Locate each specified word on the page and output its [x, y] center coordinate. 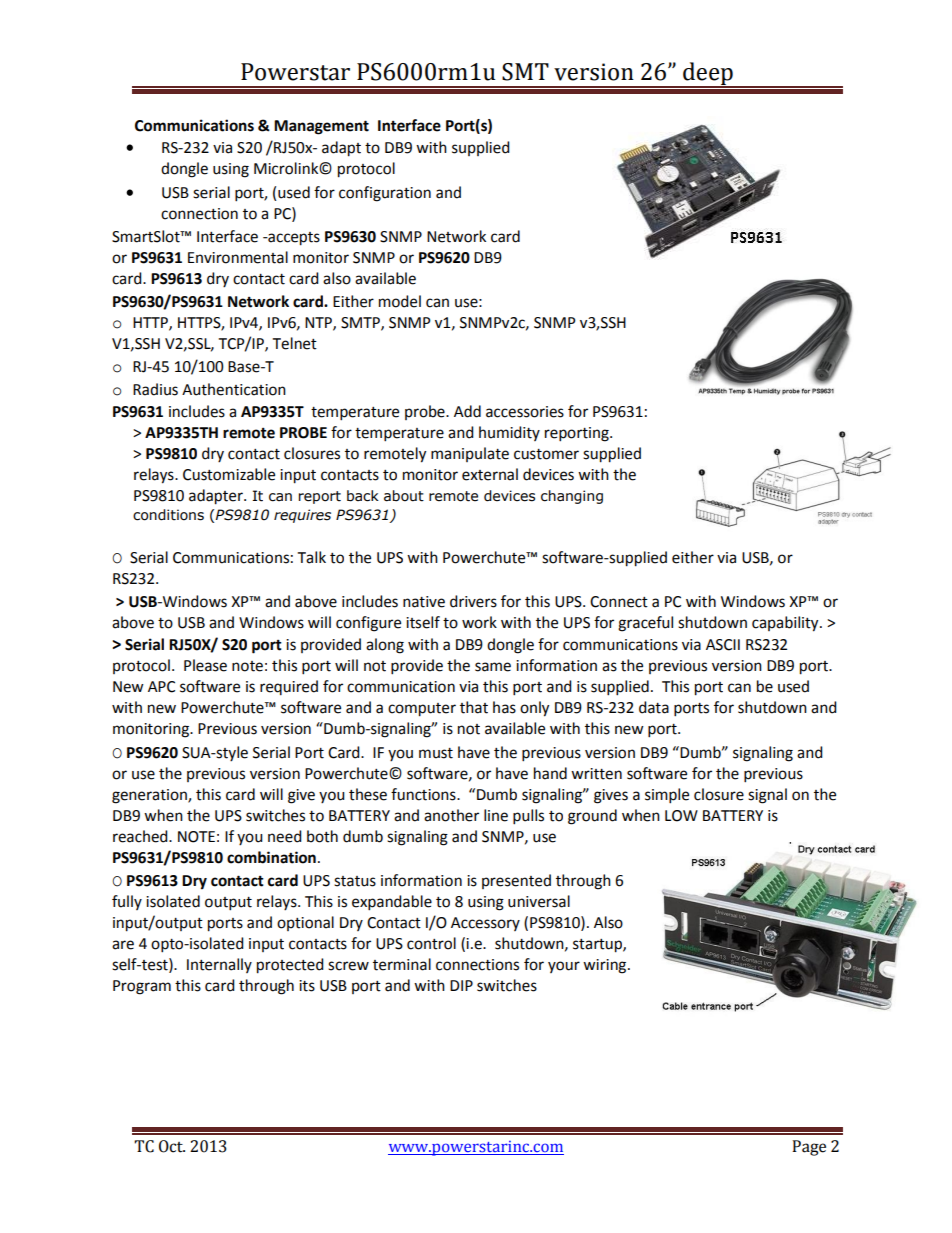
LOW [681, 816]
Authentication [234, 389]
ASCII [723, 645]
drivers [473, 601]
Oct [172, 1146]
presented [516, 881]
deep [708, 74]
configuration [385, 194]
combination [271, 857]
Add [467, 411]
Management [321, 127]
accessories [525, 412]
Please [205, 665]
